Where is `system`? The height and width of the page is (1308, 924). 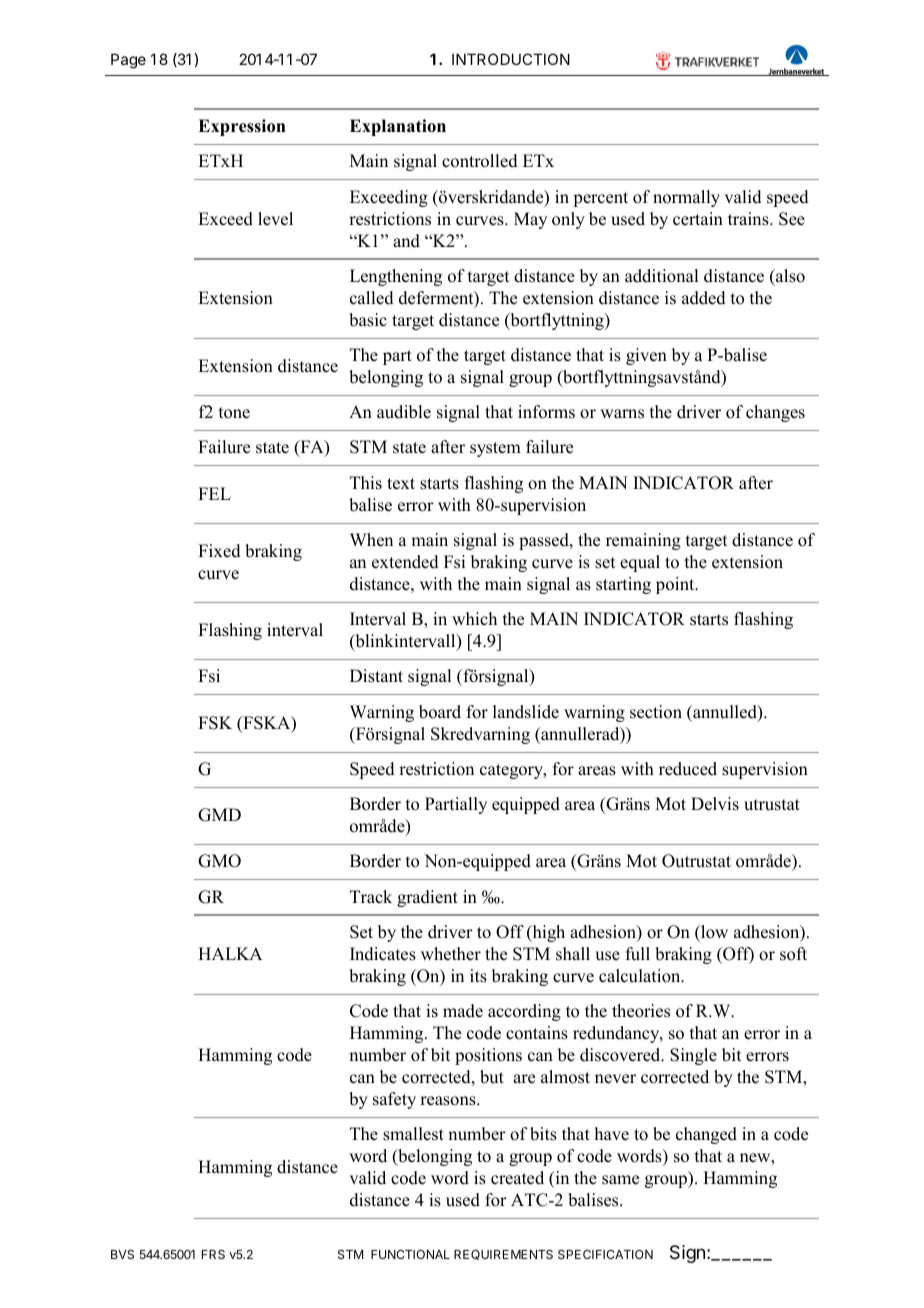 system is located at coordinates (495, 449).
